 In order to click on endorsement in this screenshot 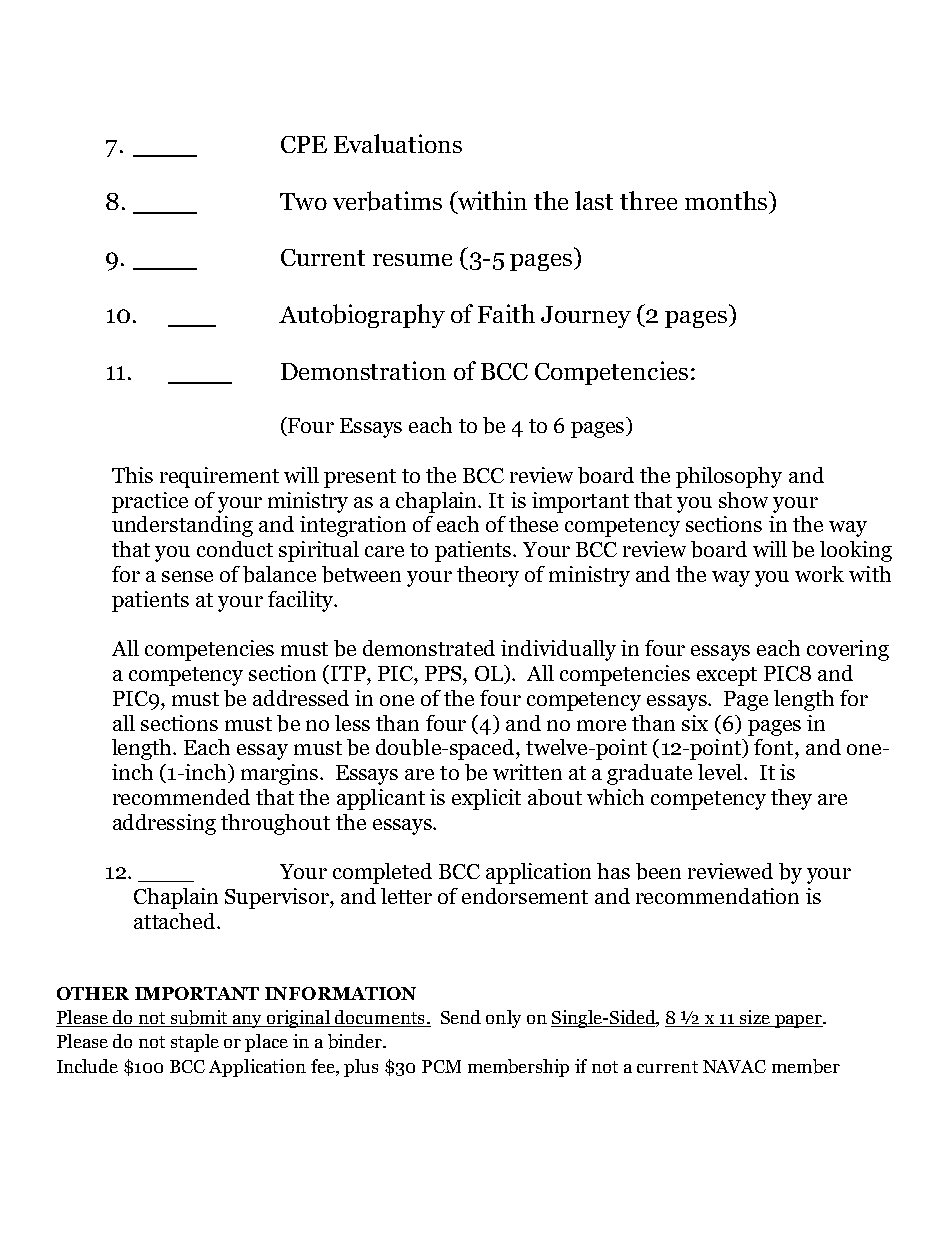, I will do `click(525, 896)`.
